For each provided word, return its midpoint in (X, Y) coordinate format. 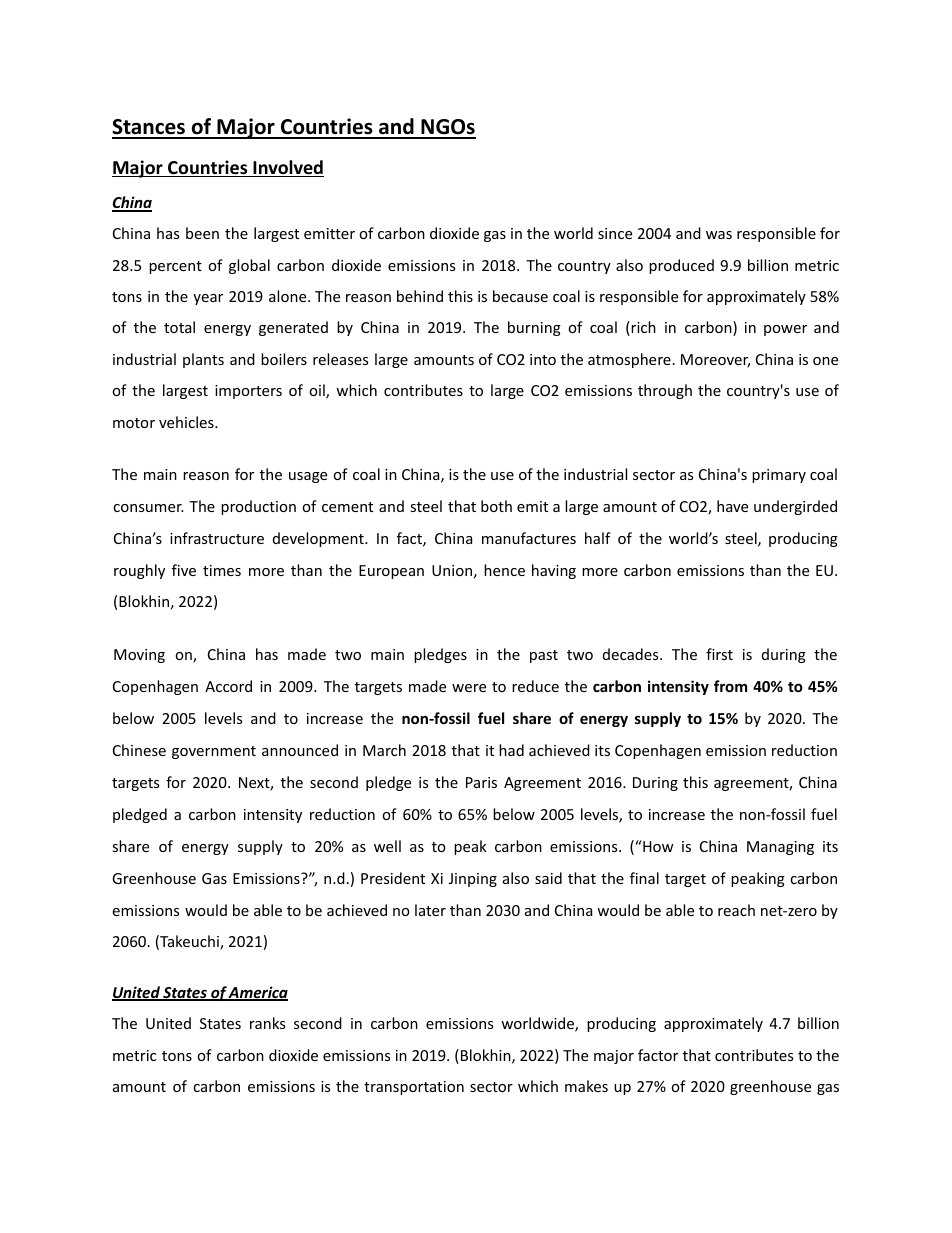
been (202, 233)
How (657, 846)
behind (420, 296)
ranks (267, 1023)
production (258, 507)
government (214, 752)
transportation (414, 1088)
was (719, 235)
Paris (481, 782)
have (732, 506)
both (496, 506)
